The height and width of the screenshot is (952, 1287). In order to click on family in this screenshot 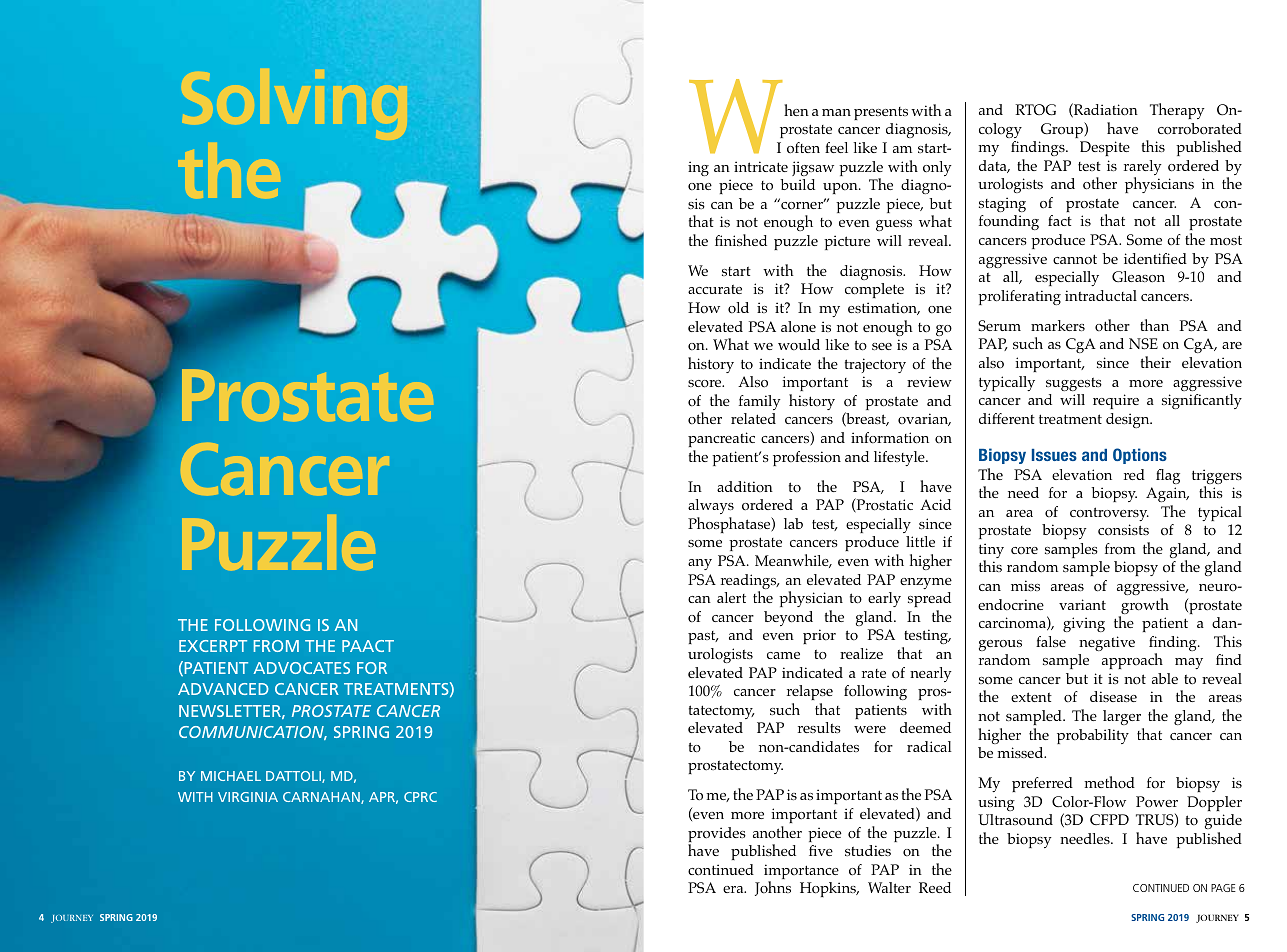, I will do `click(760, 402)`.
